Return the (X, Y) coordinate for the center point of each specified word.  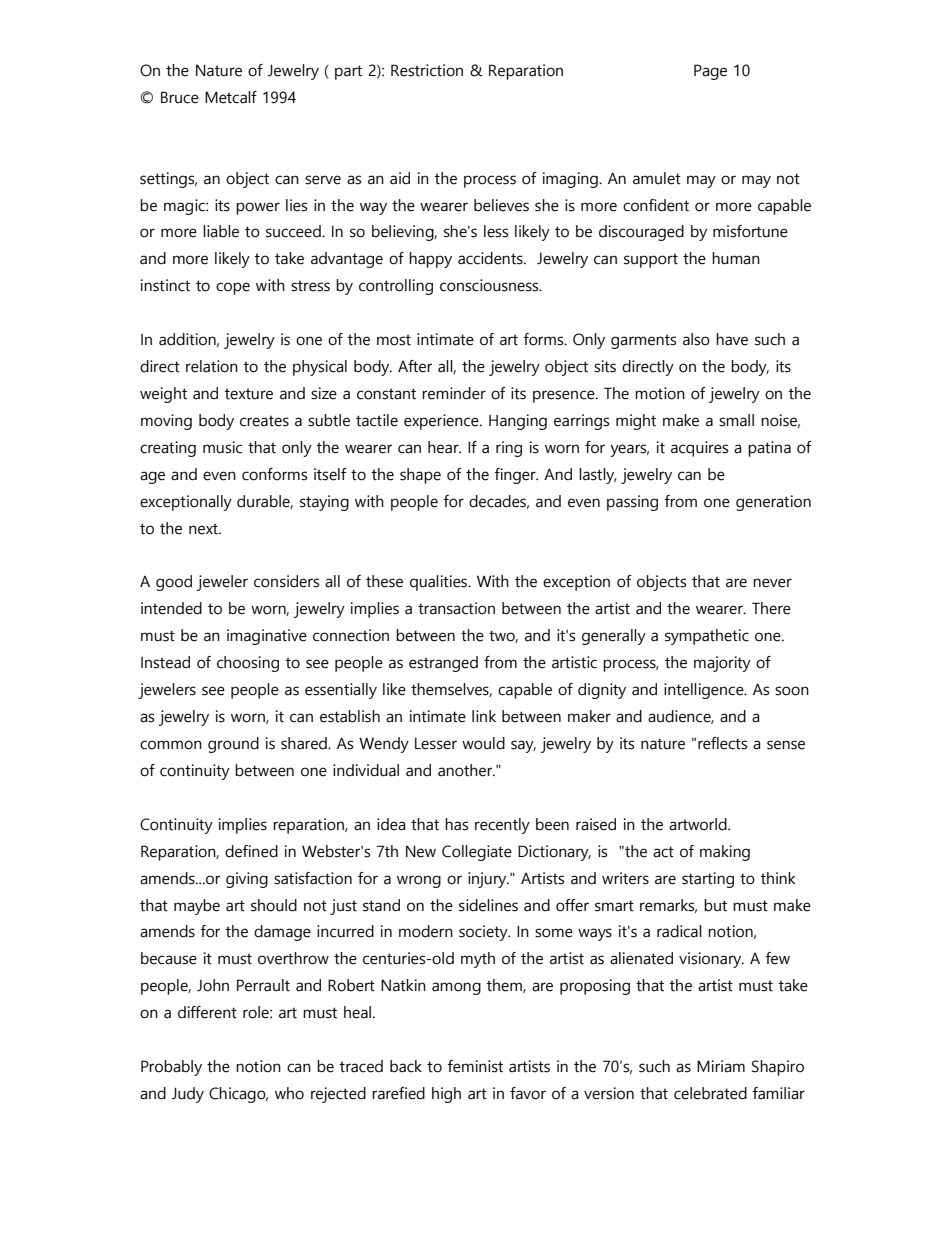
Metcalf (231, 97)
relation (212, 366)
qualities (440, 583)
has (456, 824)
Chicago (238, 1095)
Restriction (427, 70)
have (732, 339)
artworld (699, 824)
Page (710, 72)
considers (286, 581)
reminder (454, 393)
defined (251, 851)
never (772, 583)
